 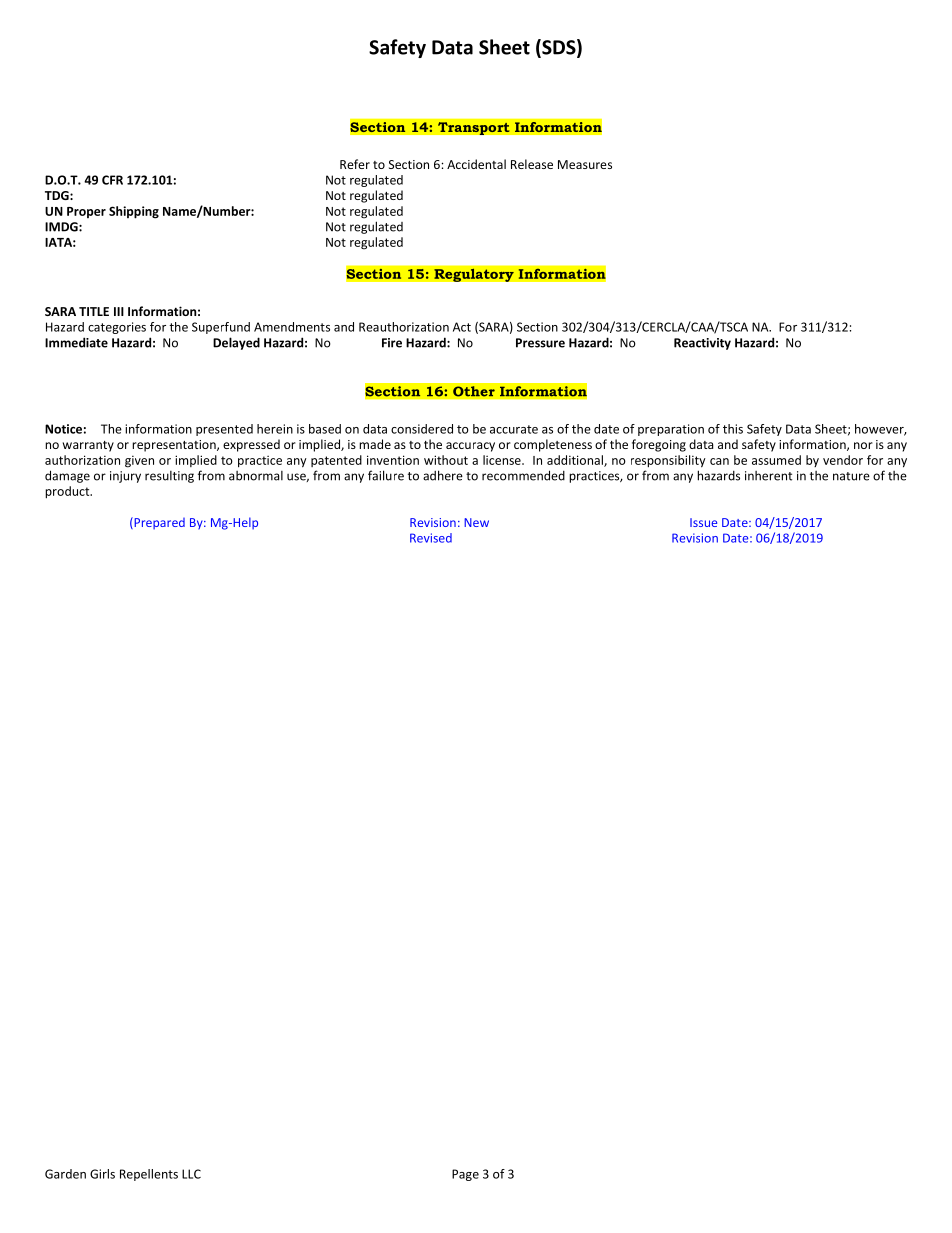 I want to click on Page, so click(x=465, y=1175).
